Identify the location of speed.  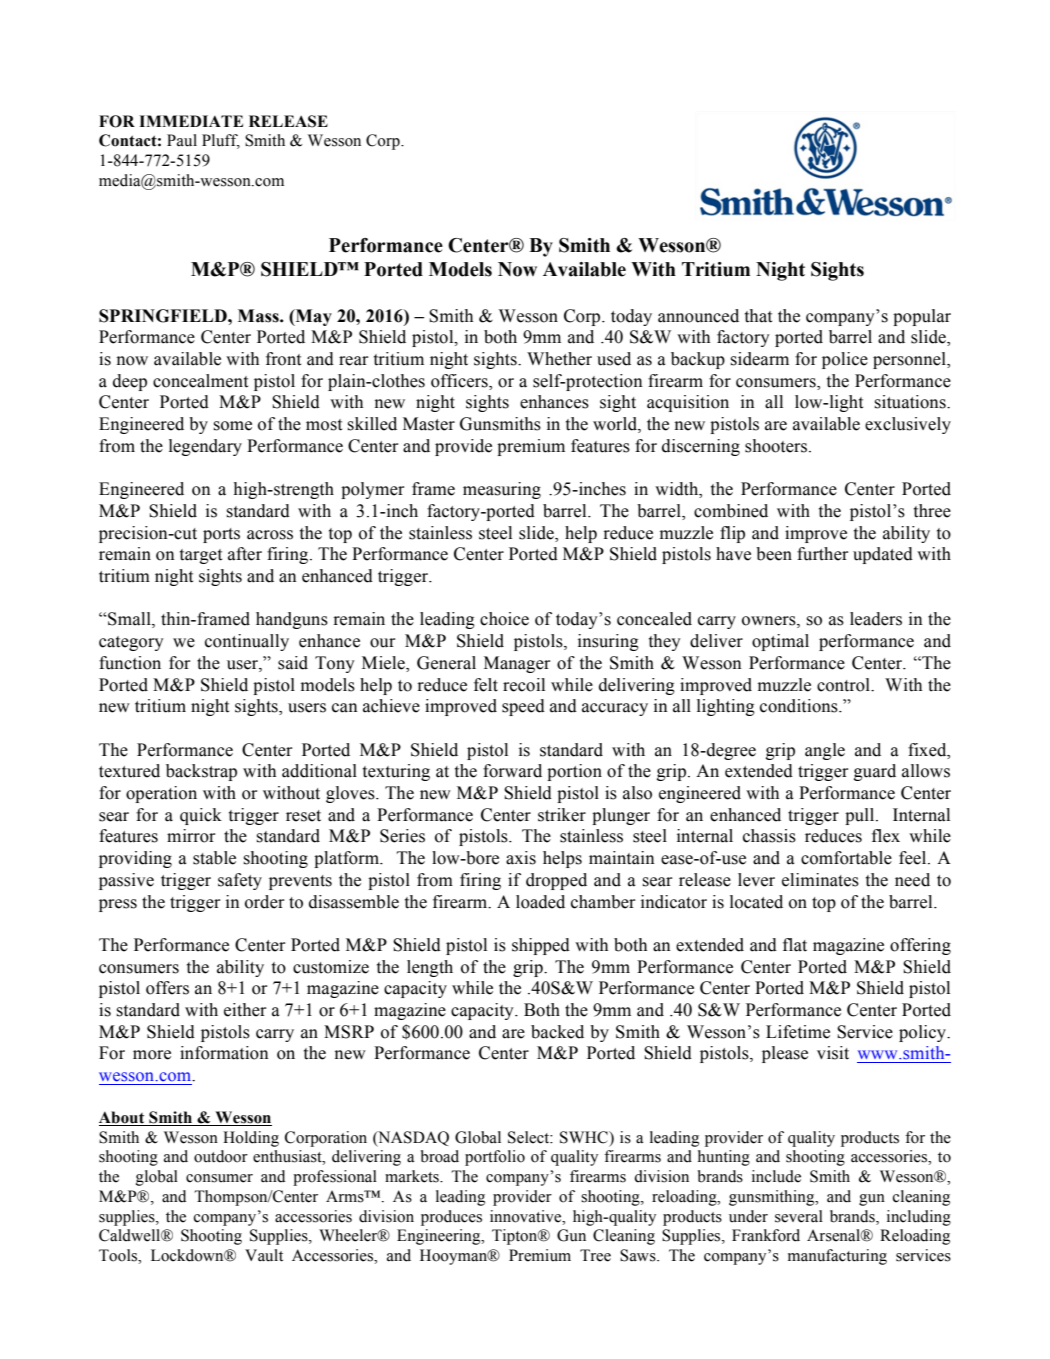
(523, 707).
